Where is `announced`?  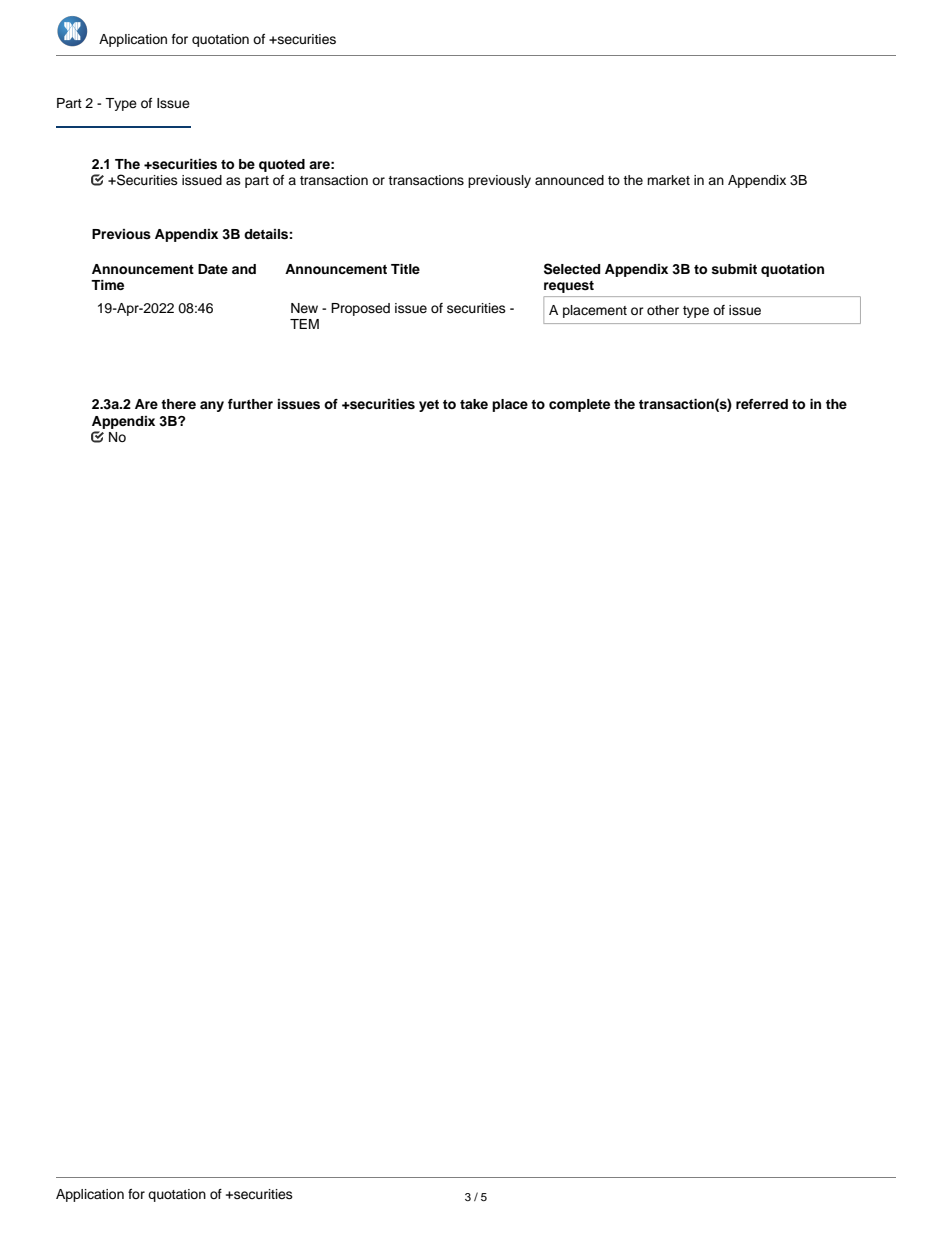
announced is located at coordinates (569, 180).
